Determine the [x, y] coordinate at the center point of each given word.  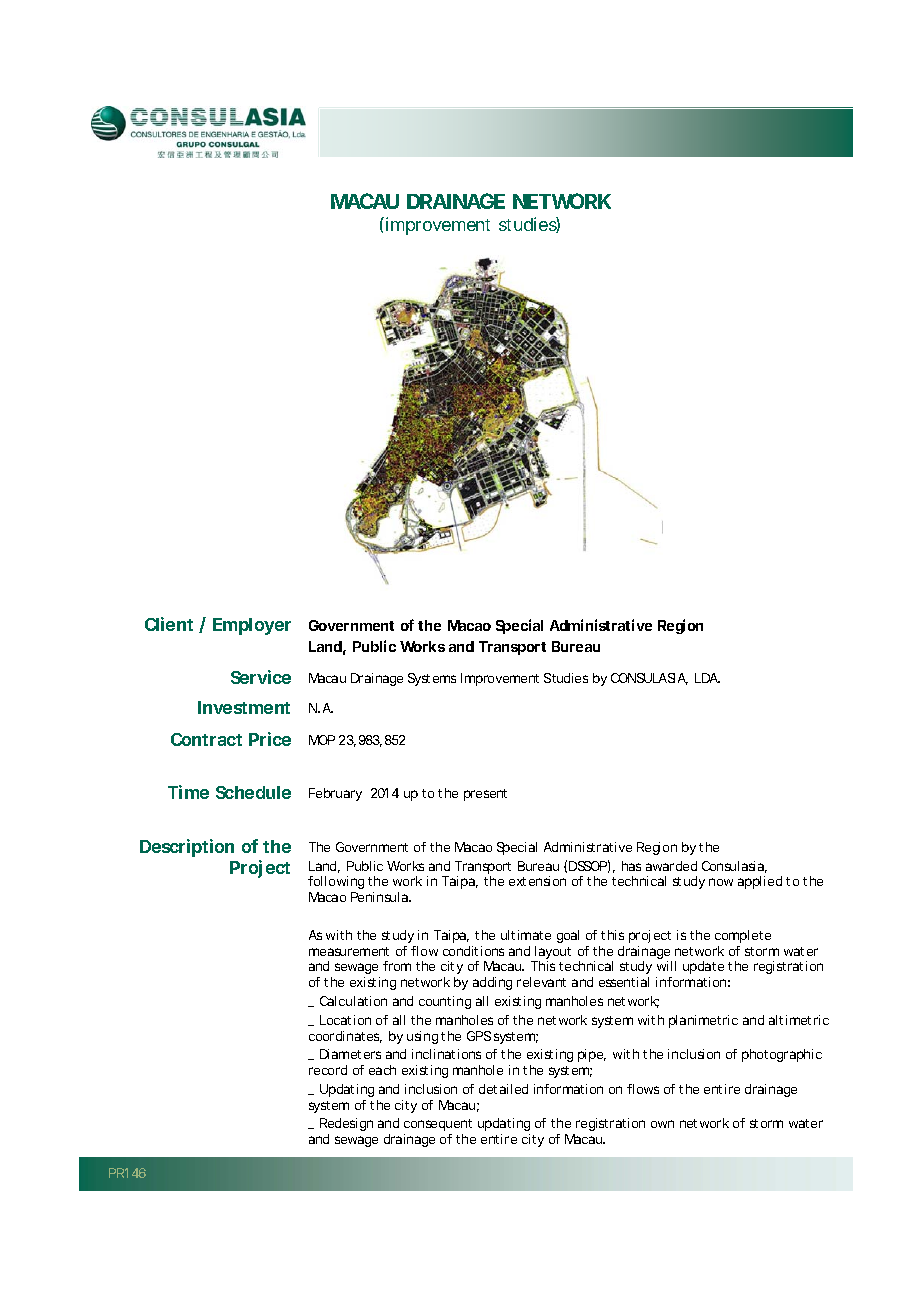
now [721, 882]
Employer [252, 626]
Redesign [346, 1126]
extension [537, 881]
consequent [438, 1125]
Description [187, 848]
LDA [707, 678]
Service [261, 677]
